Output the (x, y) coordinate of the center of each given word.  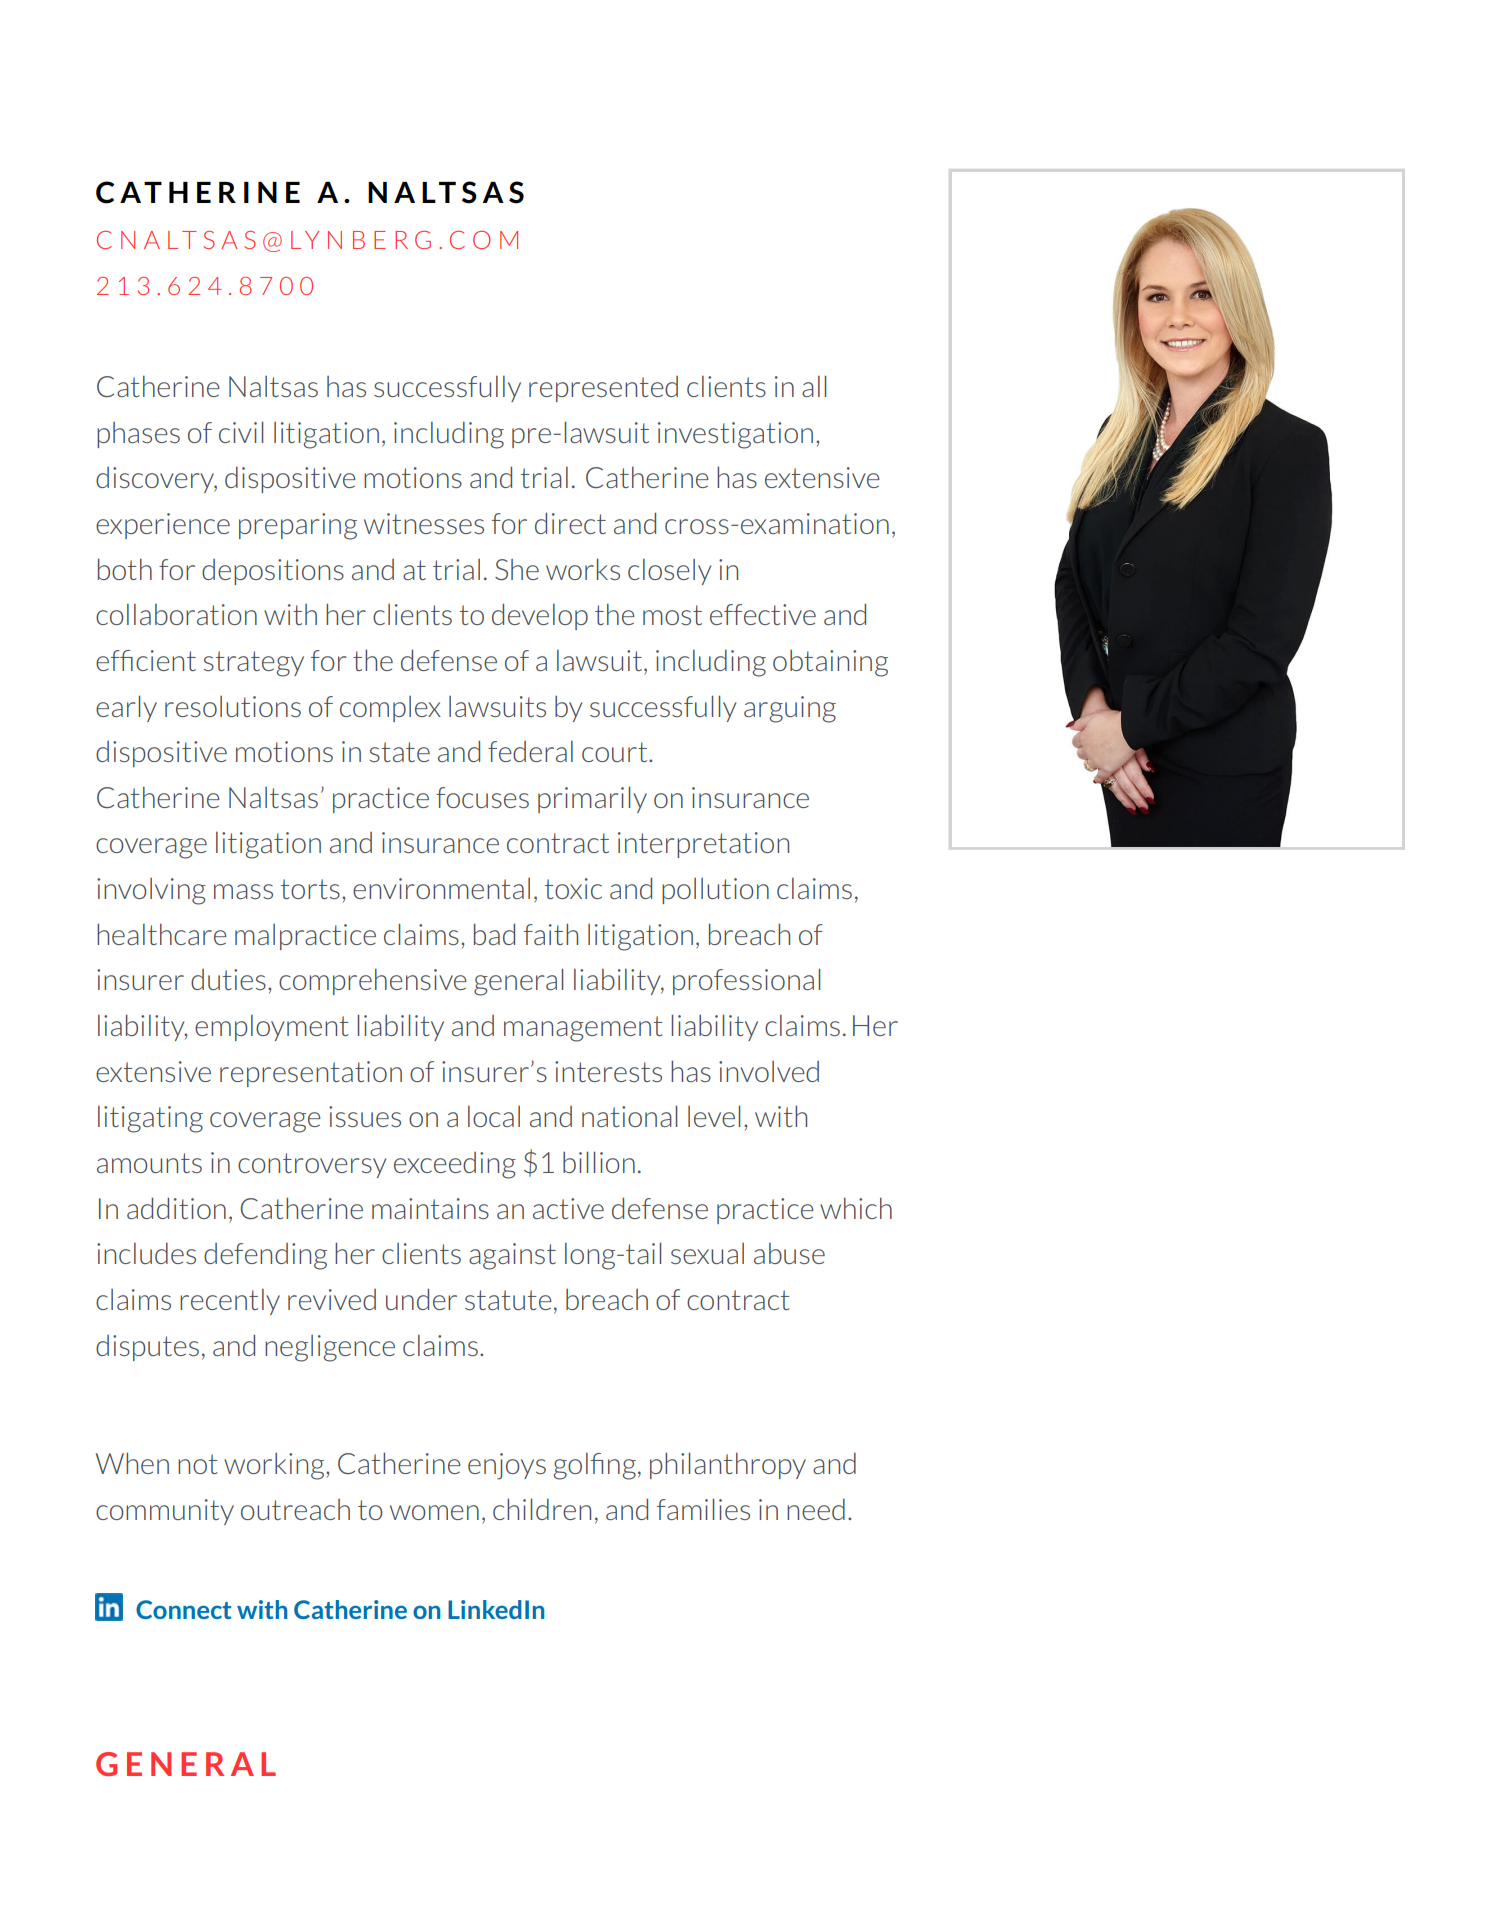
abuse (789, 1253)
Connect (184, 1609)
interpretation (703, 845)
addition (176, 1208)
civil (241, 432)
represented (603, 389)
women (434, 1512)
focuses (482, 797)
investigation (735, 435)
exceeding (455, 1165)
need (816, 1509)
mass (243, 891)
